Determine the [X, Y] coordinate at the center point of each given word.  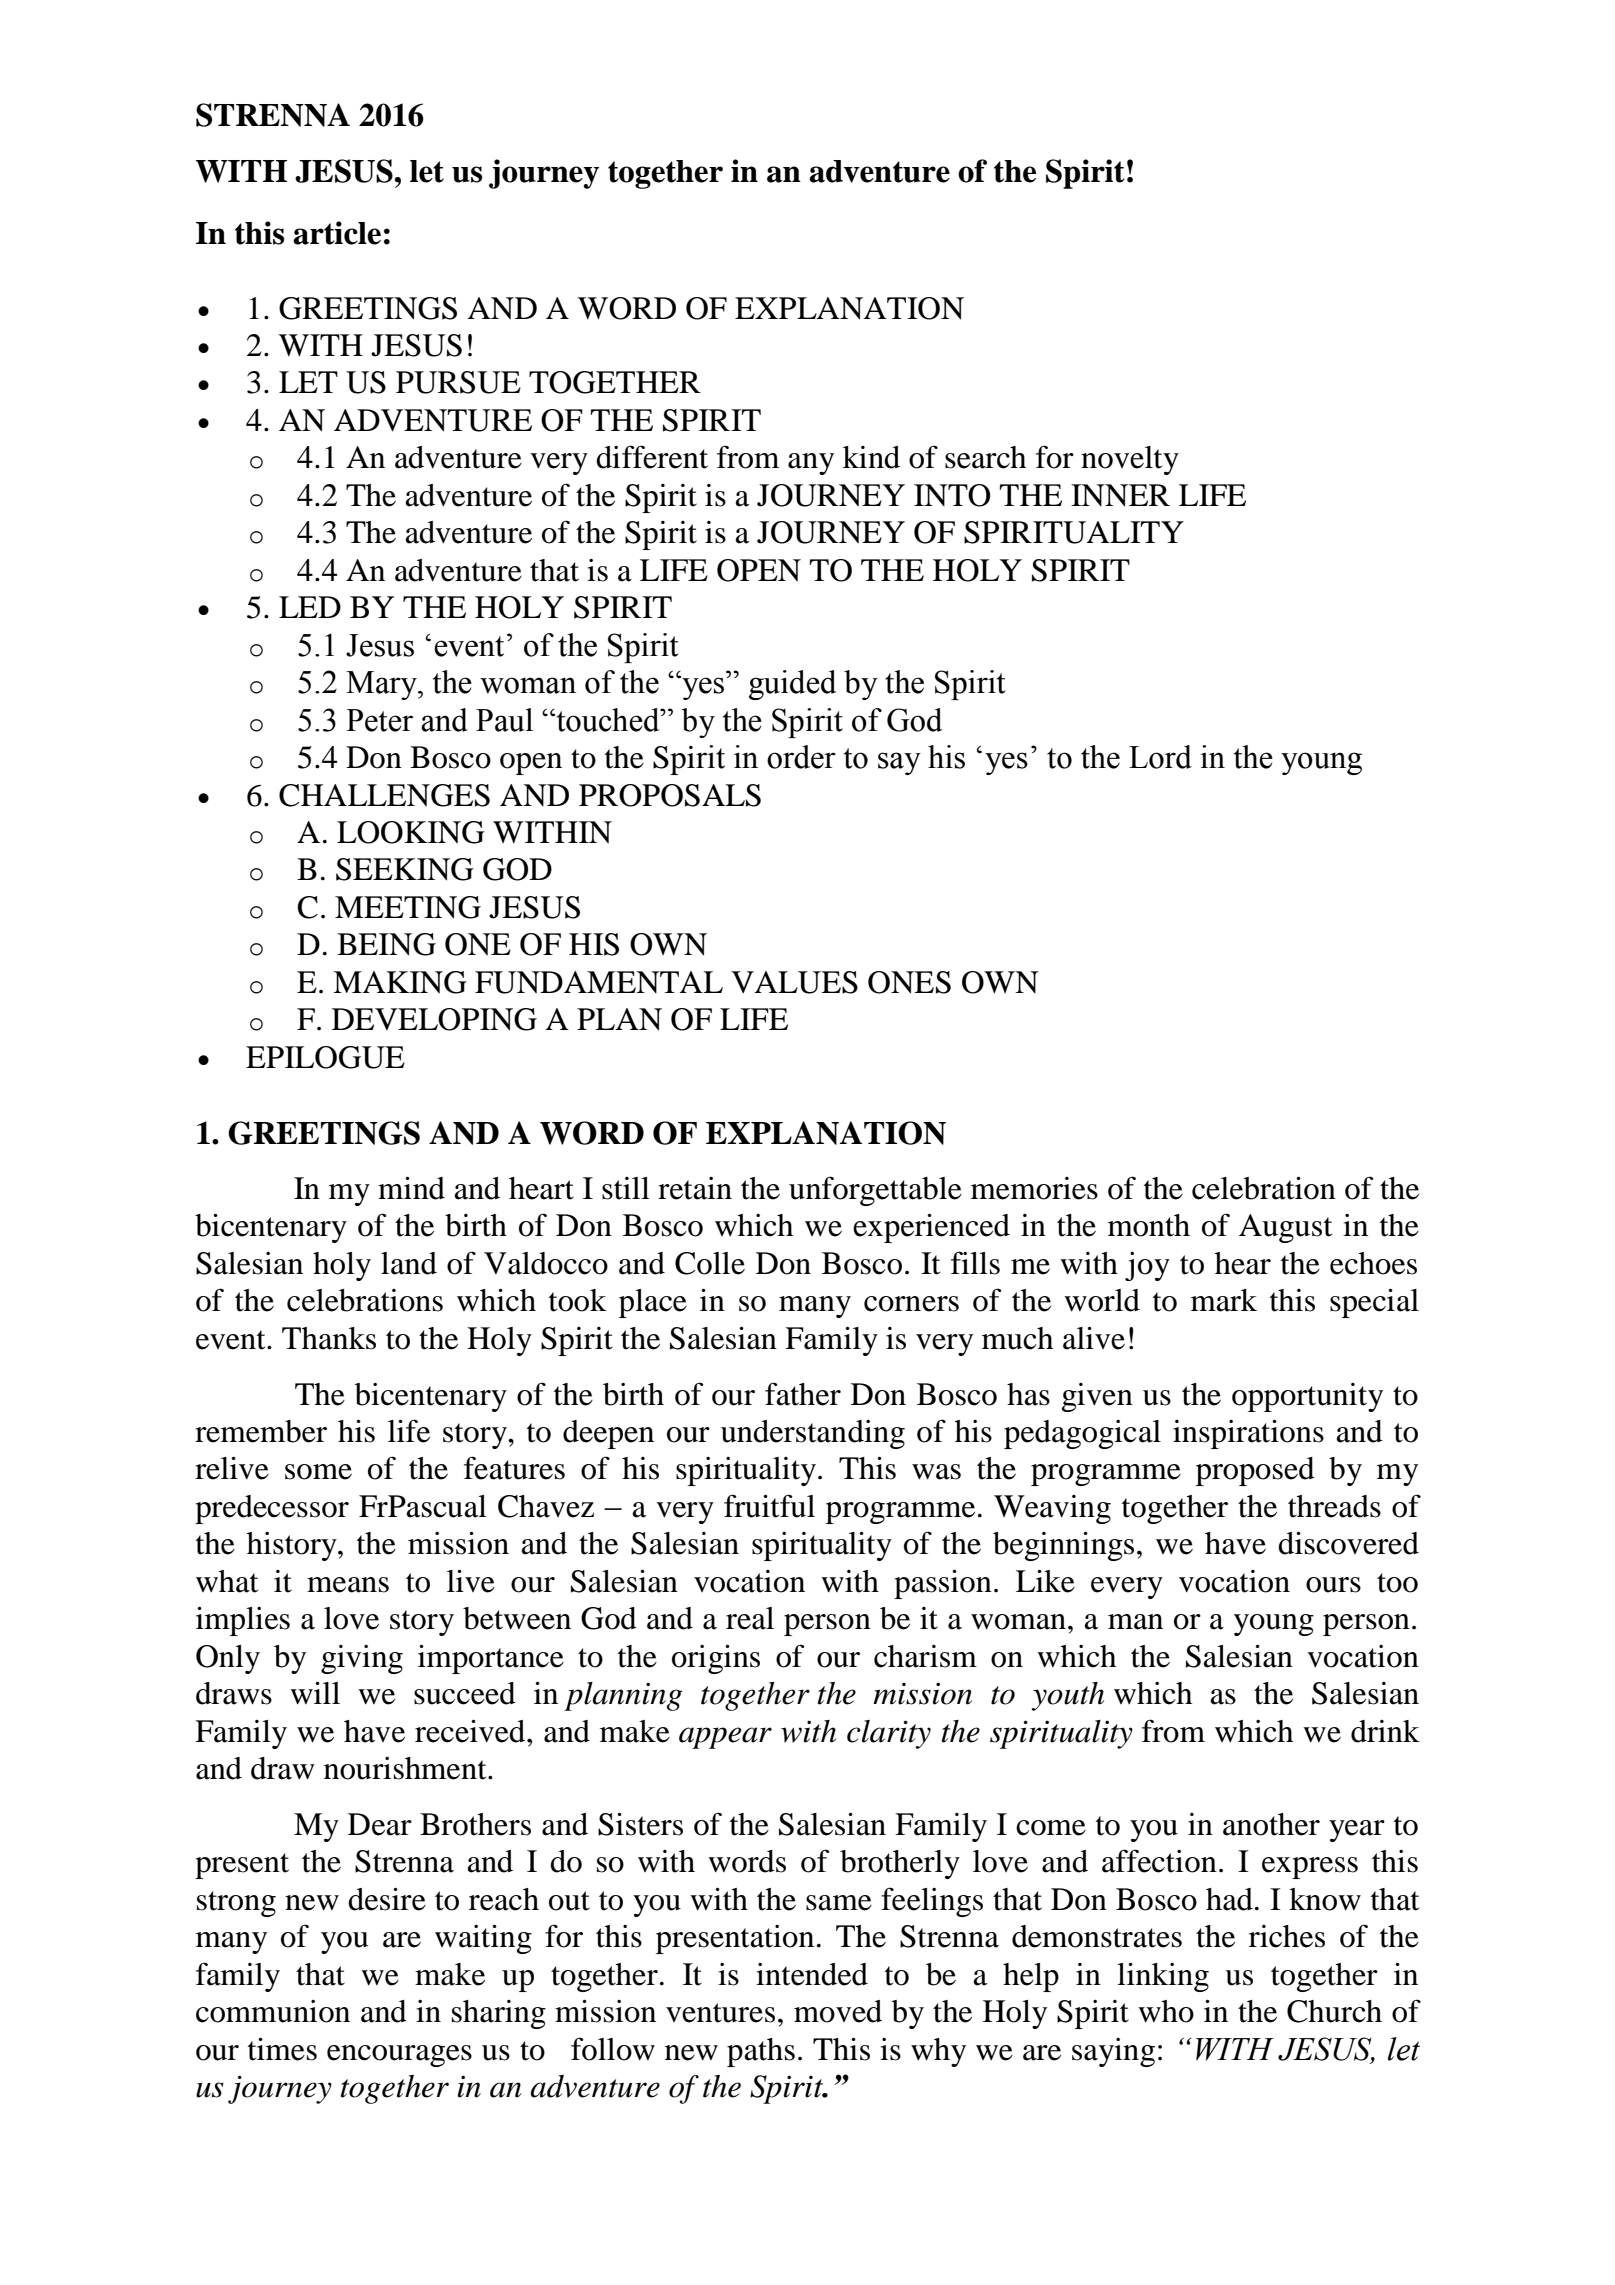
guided [792, 685]
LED [310, 607]
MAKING [400, 982]
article [337, 233]
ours [1333, 1585]
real [750, 1618]
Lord [1160, 757]
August [1285, 1228]
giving [362, 1659]
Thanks [329, 1338]
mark [1224, 1300]
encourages [399, 2056]
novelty [1130, 460]
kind [871, 457]
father [803, 1394]
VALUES [794, 982]
